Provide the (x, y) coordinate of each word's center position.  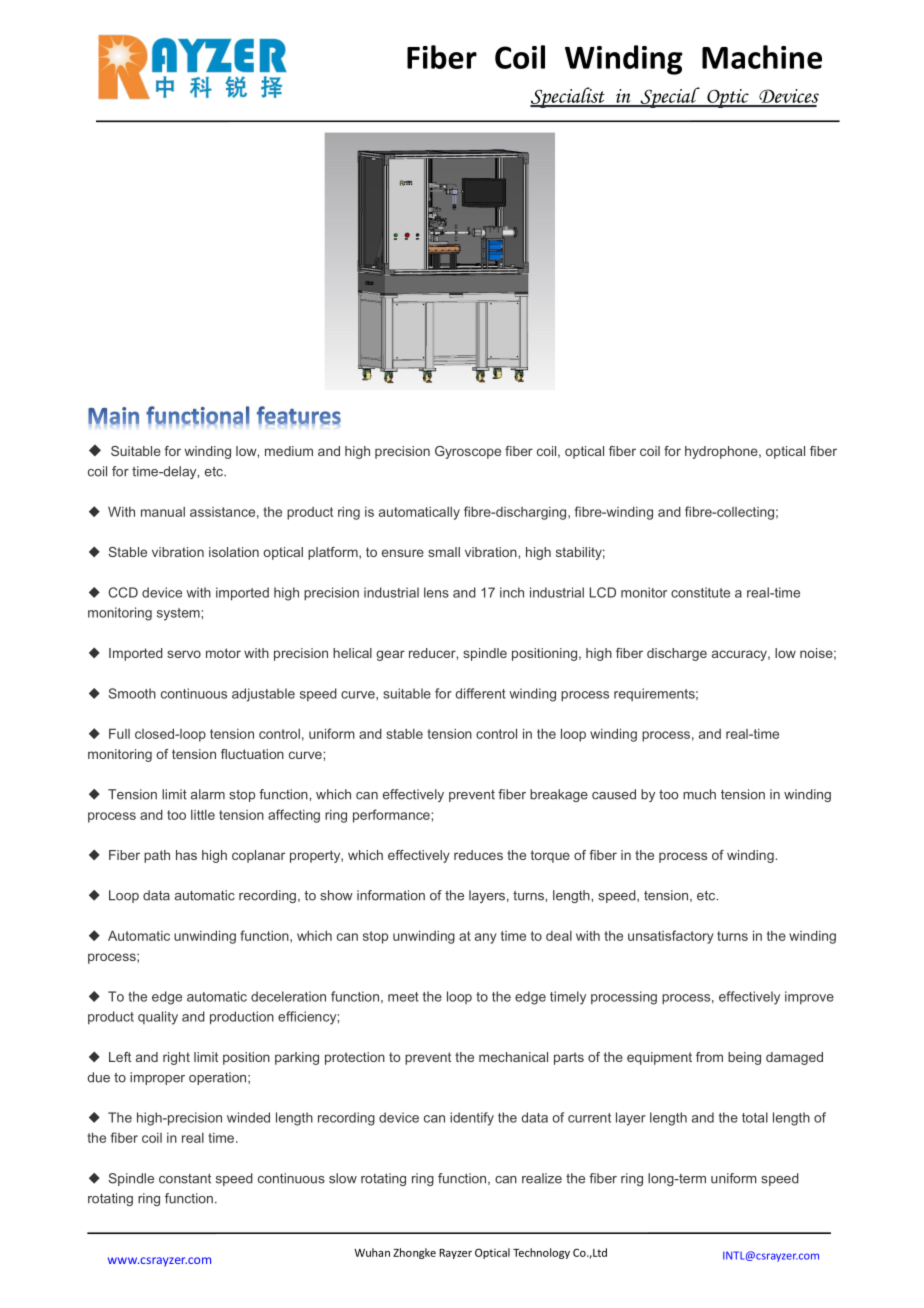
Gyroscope (468, 452)
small (444, 552)
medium (289, 451)
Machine (762, 57)
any (486, 938)
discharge (677, 654)
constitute (700, 592)
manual (163, 512)
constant (185, 1179)
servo (184, 654)
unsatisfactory (671, 937)
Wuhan (372, 1252)
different (481, 693)
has (186, 855)
